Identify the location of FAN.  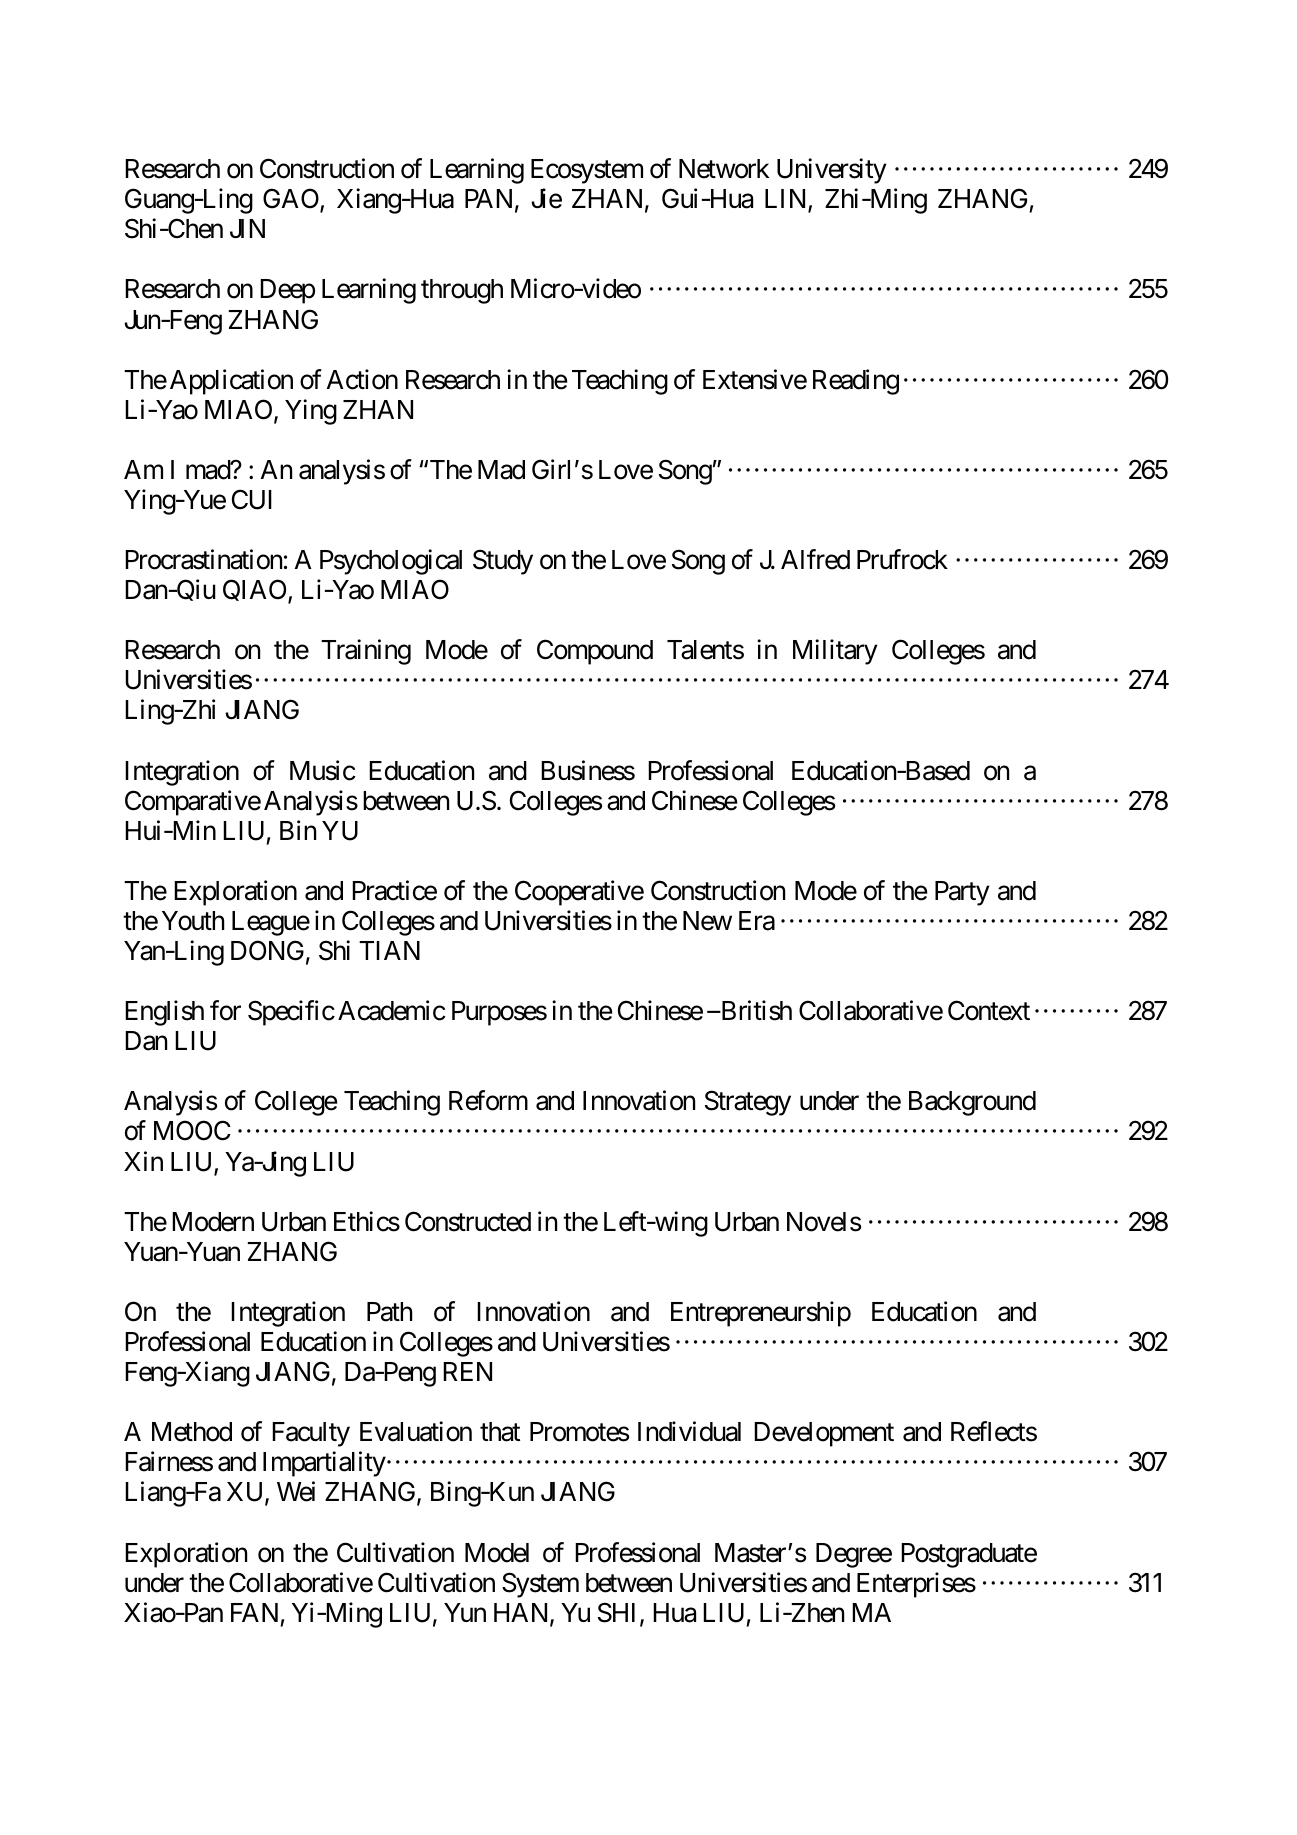
(254, 1612).
